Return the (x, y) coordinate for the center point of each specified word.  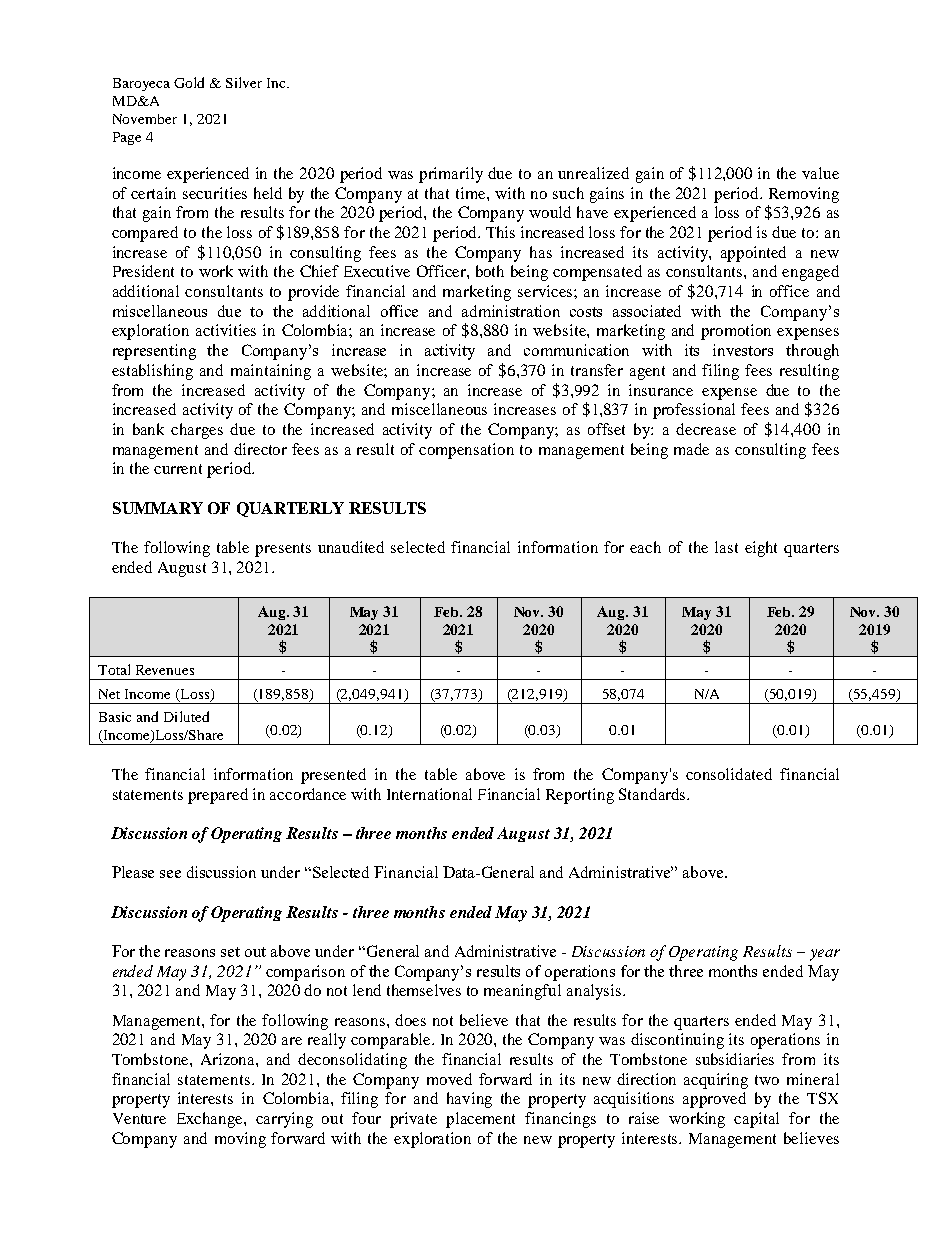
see (170, 874)
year (825, 955)
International (429, 794)
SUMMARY (158, 508)
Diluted (186, 716)
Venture (139, 1118)
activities (226, 330)
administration (511, 311)
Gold (189, 82)
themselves (424, 990)
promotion (736, 332)
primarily (451, 175)
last (726, 547)
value (820, 173)
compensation (466, 451)
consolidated (729, 774)
